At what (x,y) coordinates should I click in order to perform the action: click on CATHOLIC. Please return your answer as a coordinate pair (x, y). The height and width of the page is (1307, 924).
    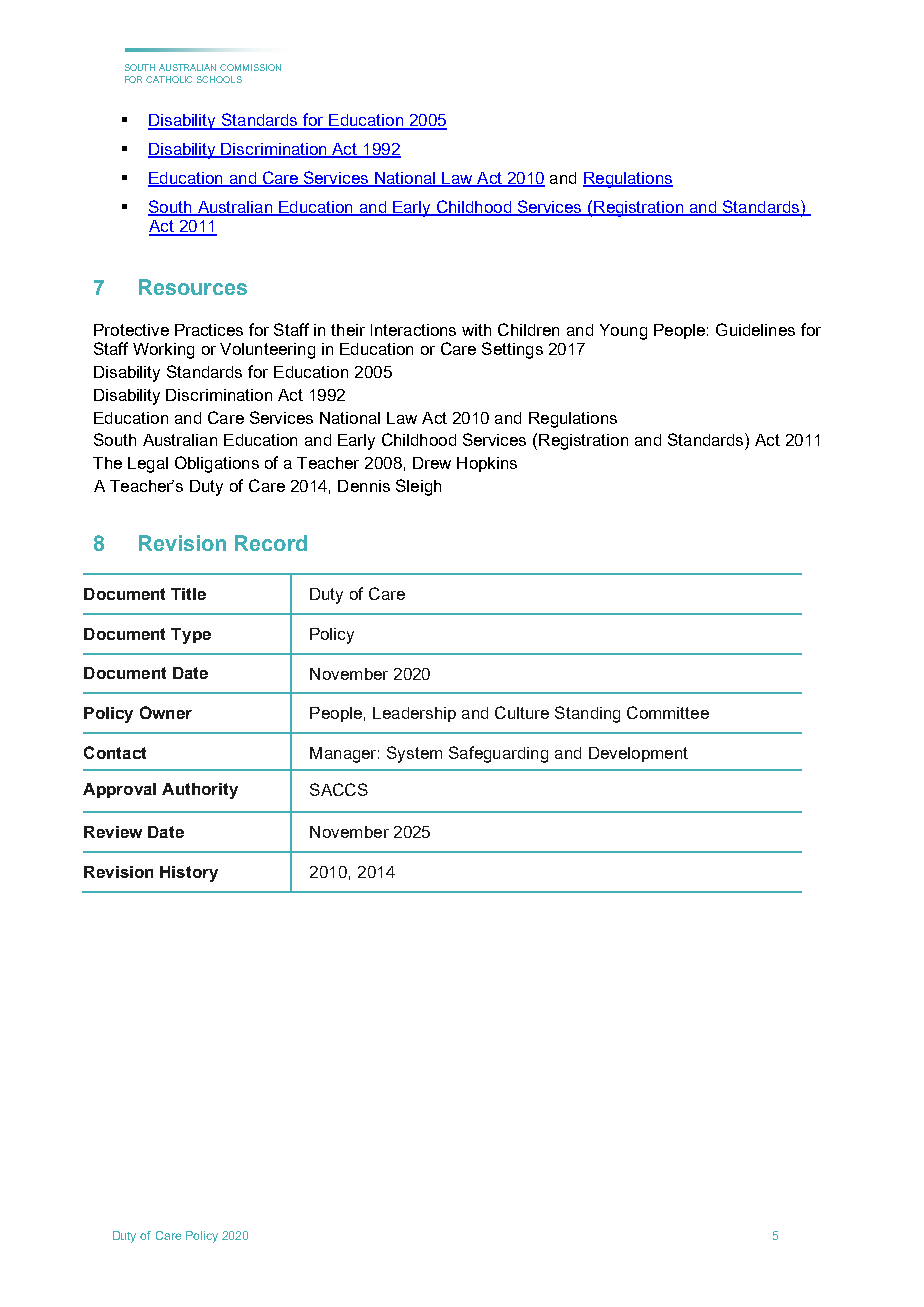
    Looking at the image, I should click on (169, 79).
